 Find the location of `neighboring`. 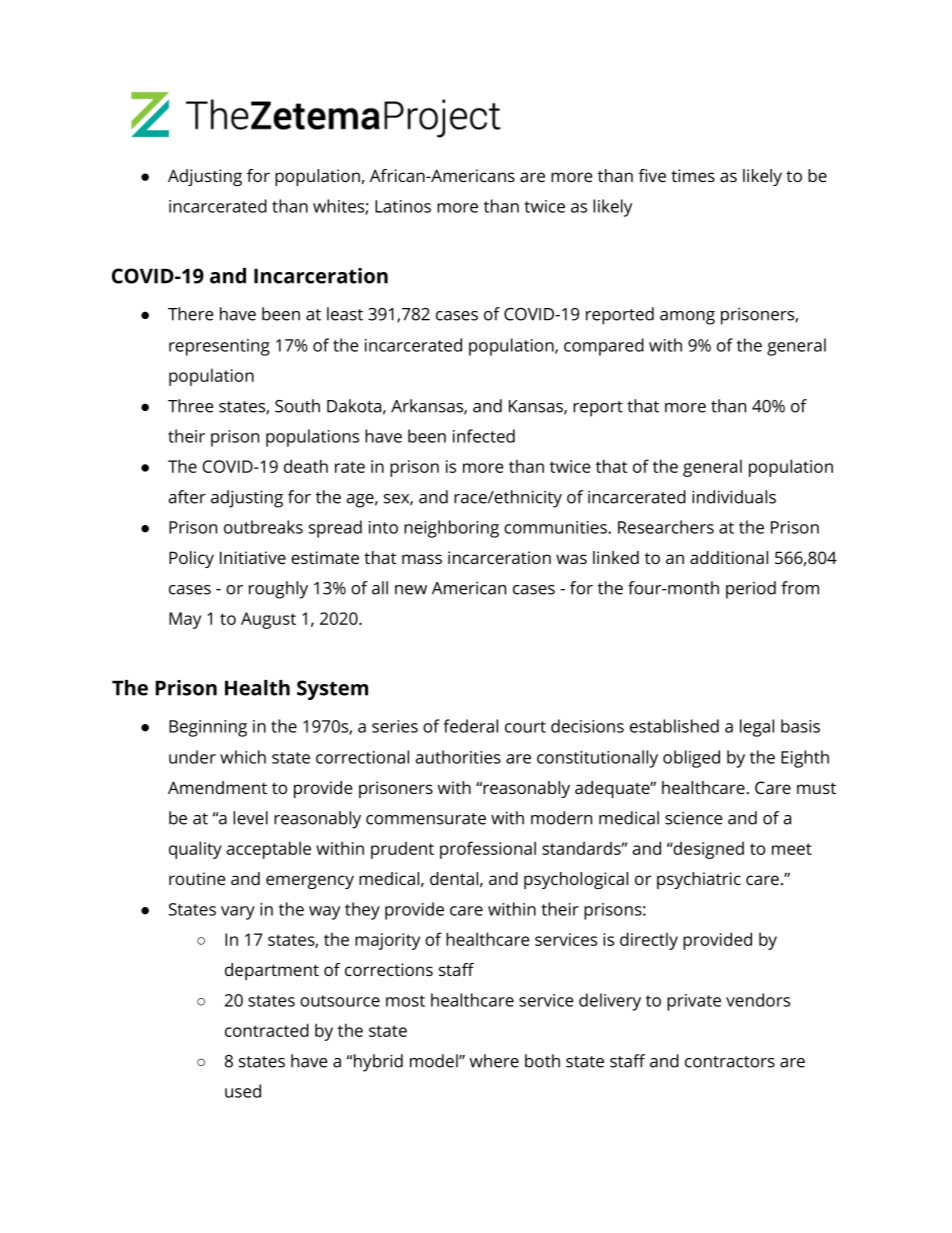

neighboring is located at coordinates (451, 529).
